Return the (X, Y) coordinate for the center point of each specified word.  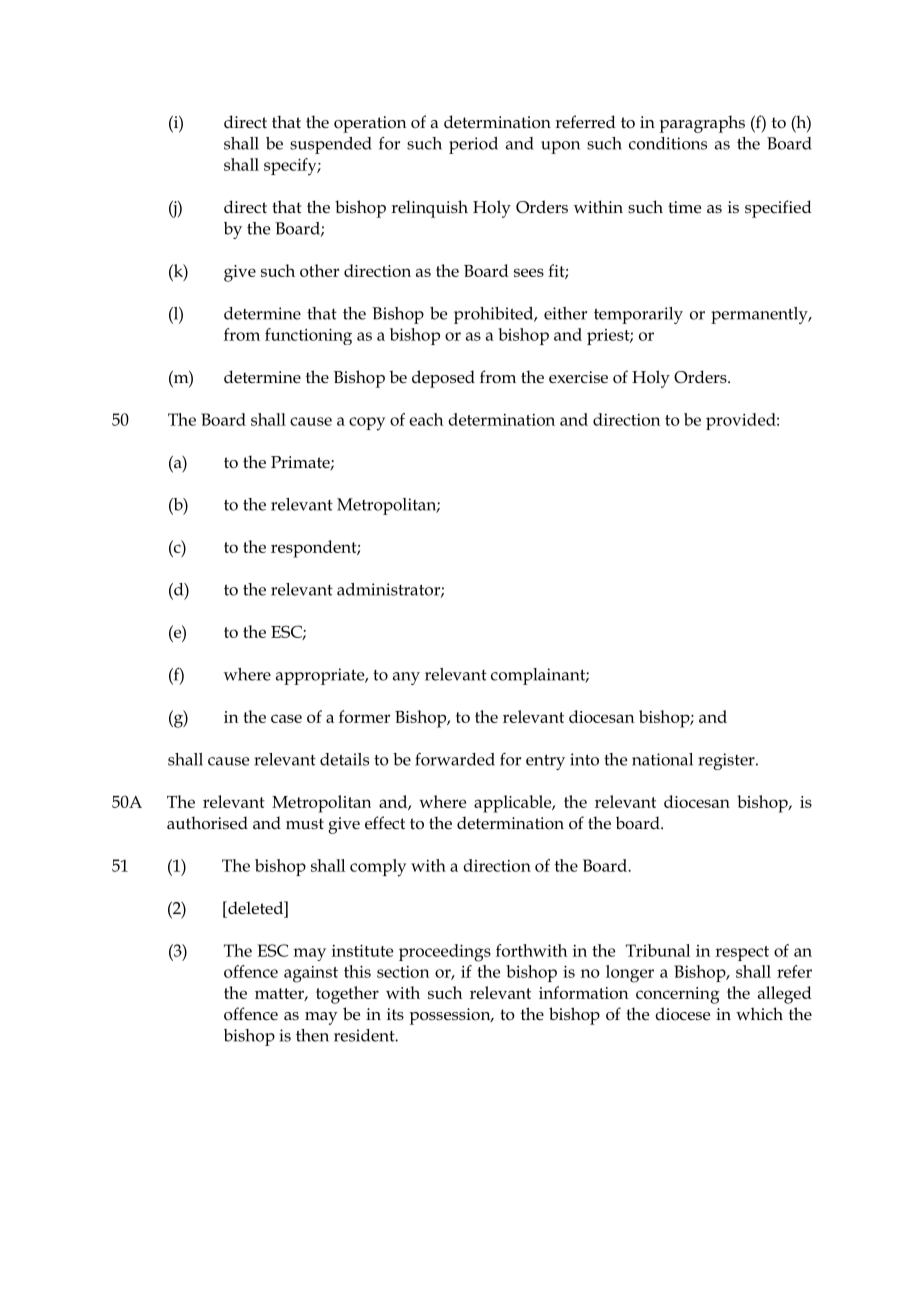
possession (451, 1016)
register (727, 761)
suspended (331, 145)
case (286, 718)
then (312, 1035)
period (473, 145)
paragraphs (702, 124)
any (406, 678)
